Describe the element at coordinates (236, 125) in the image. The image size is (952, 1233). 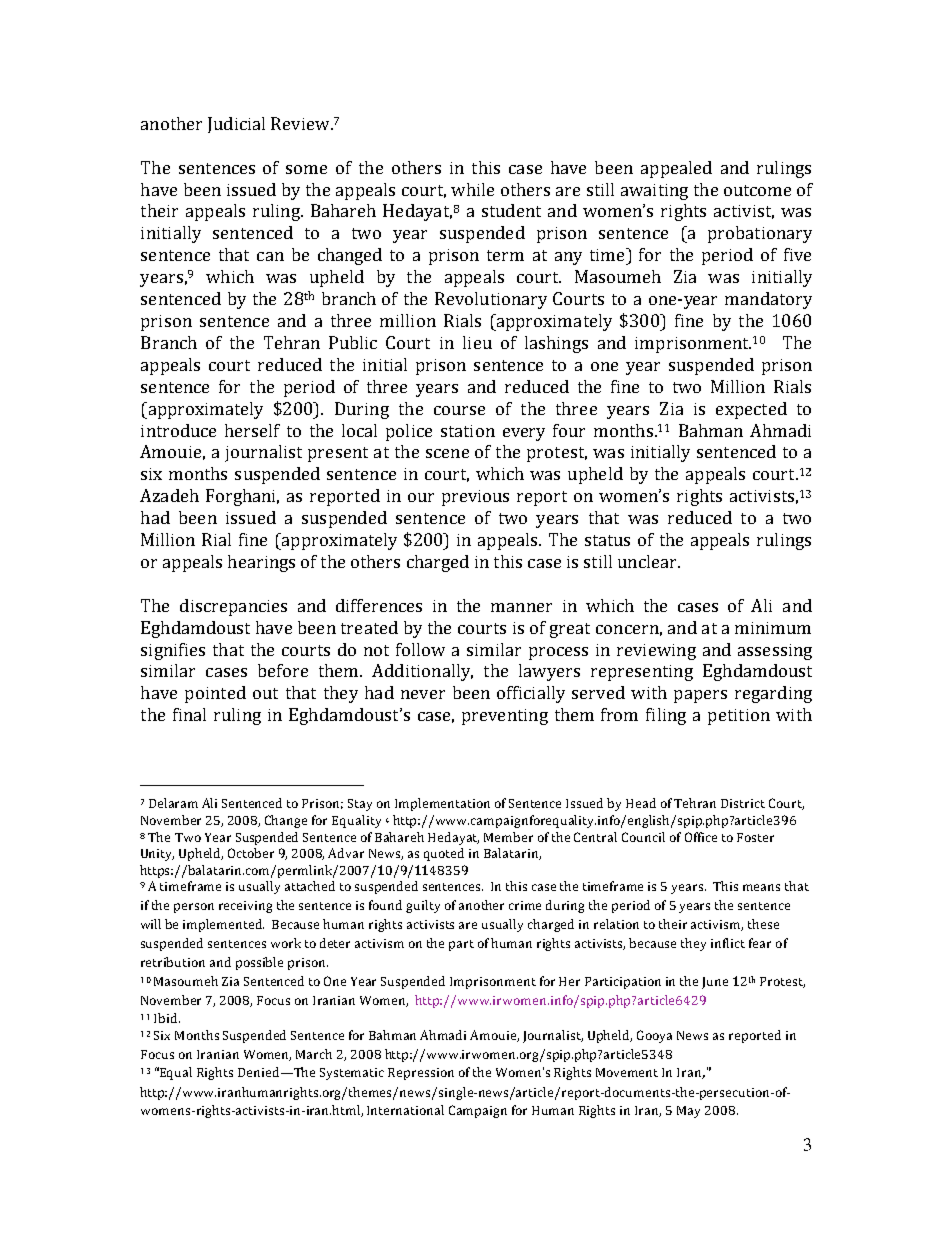
I see `Judicial` at that location.
